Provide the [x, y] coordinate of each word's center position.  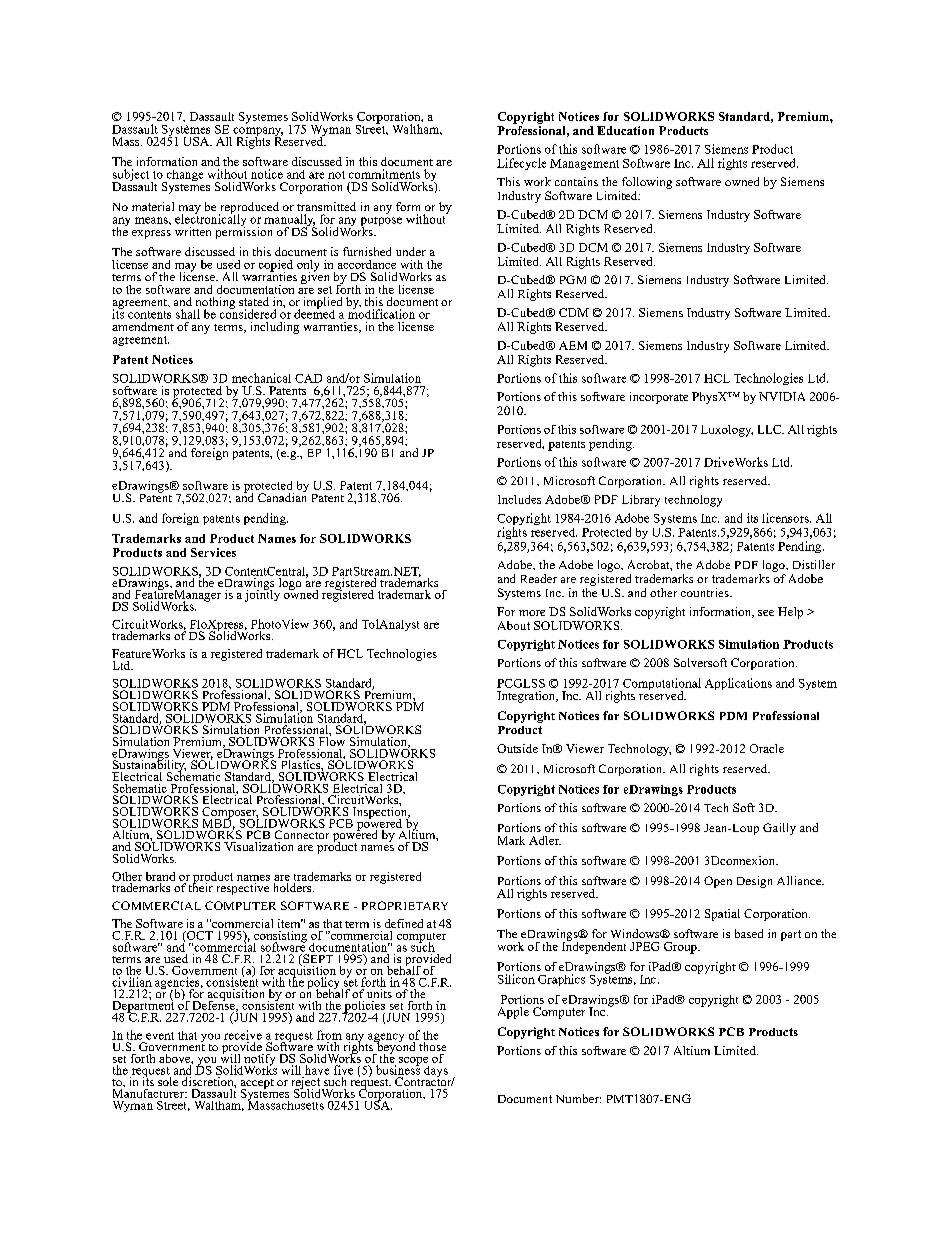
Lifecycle [521, 164]
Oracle [767, 748]
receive [243, 1035]
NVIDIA [782, 396]
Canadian [282, 496]
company [258, 133]
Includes [519, 499]
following [645, 184]
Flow [332, 740]
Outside [517, 748]
